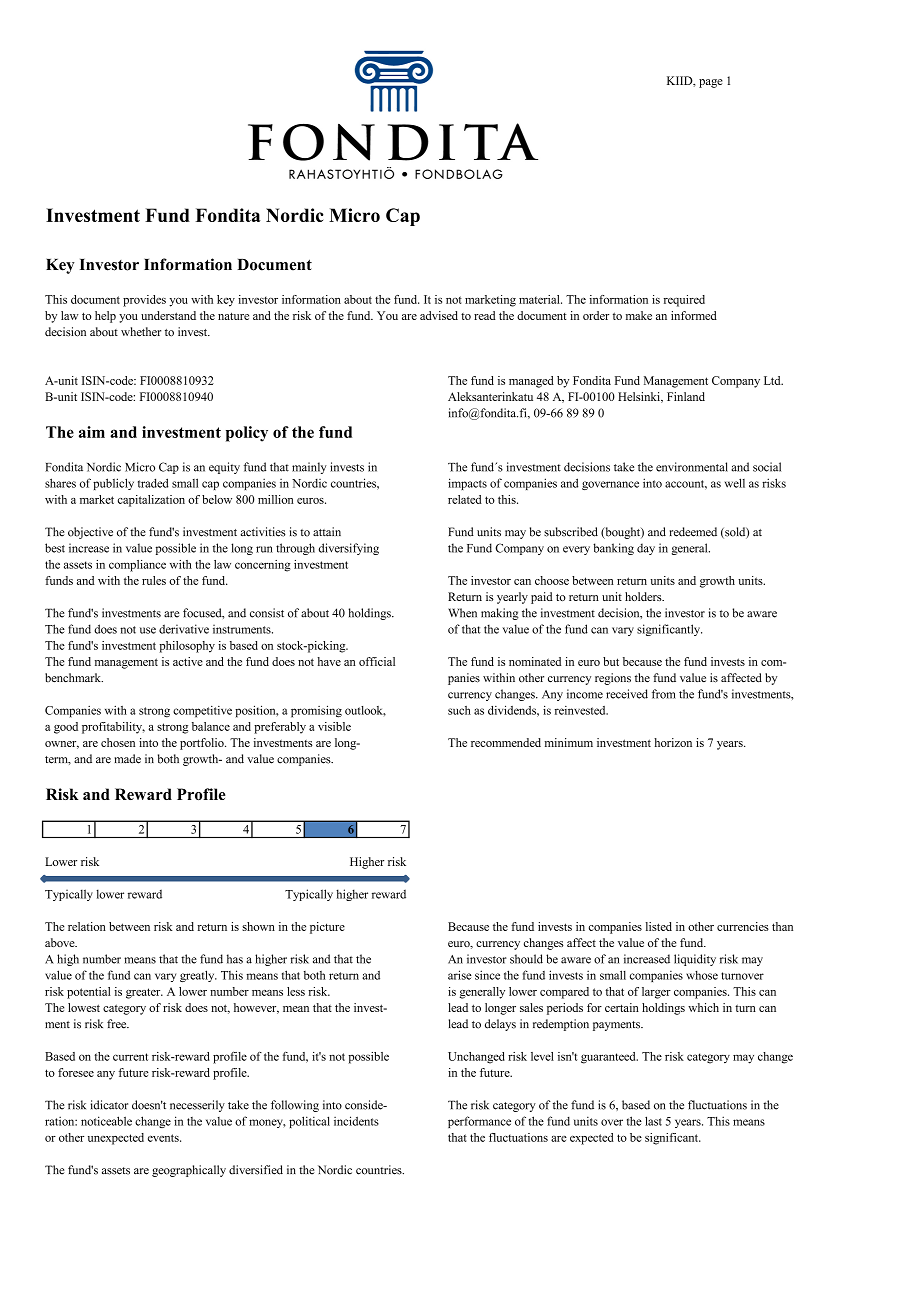 The height and width of the screenshot is (1308, 924). I want to click on listed, so click(659, 926).
